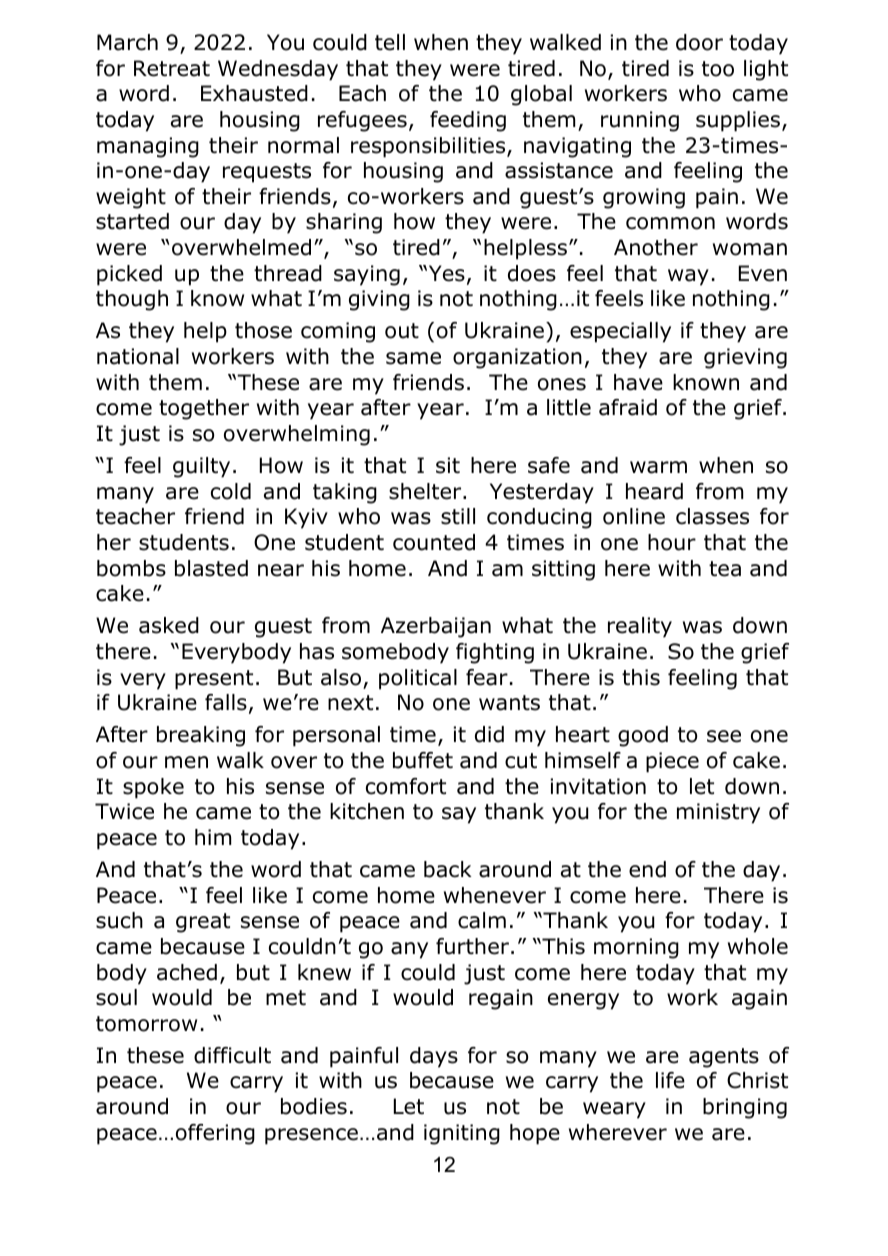 This document has width=888, height=1256. I want to click on life, so click(670, 1080).
